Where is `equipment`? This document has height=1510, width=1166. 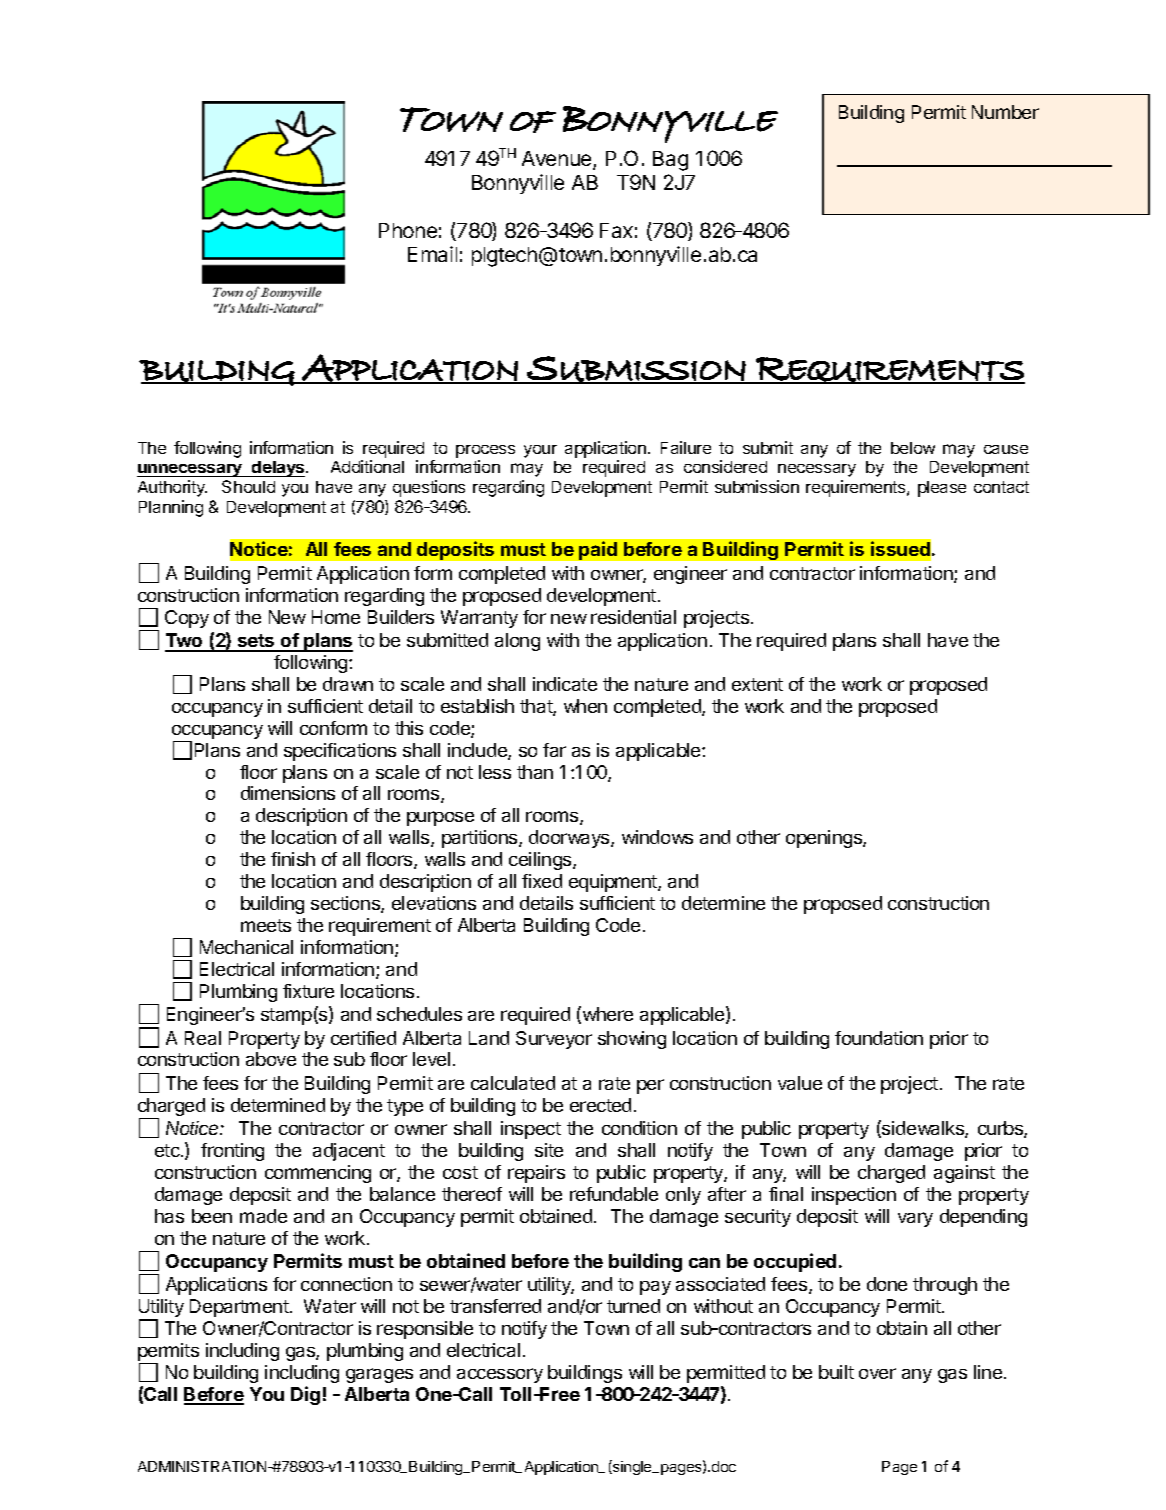
equipment is located at coordinates (614, 883).
